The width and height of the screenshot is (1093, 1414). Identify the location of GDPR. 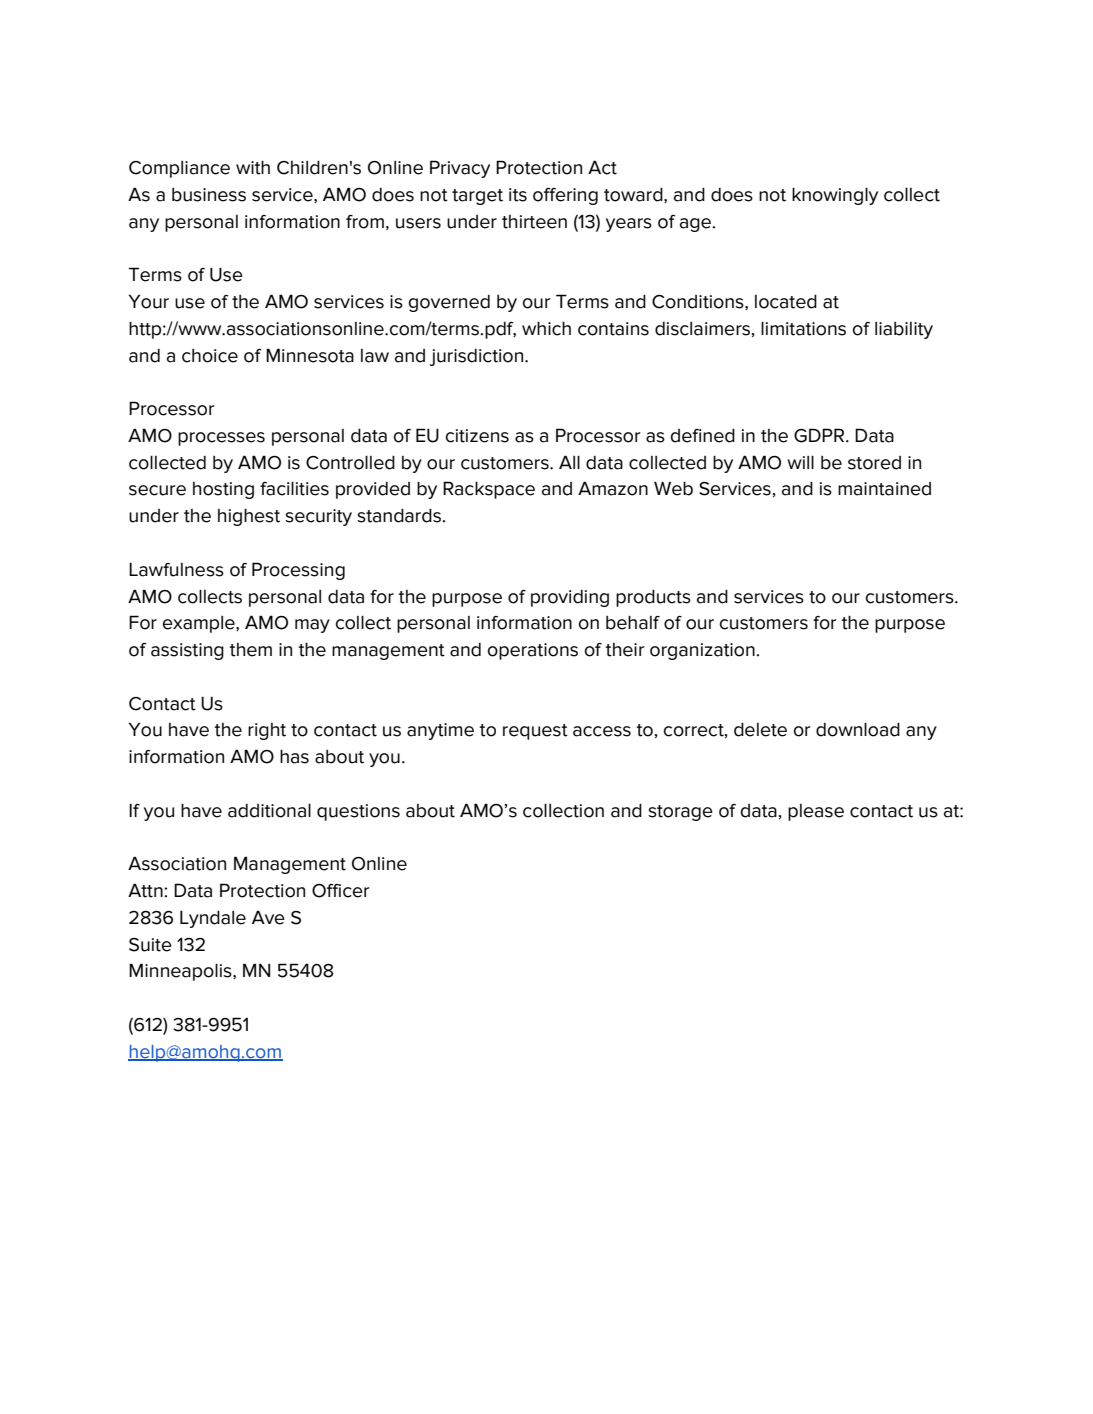
(820, 435).
